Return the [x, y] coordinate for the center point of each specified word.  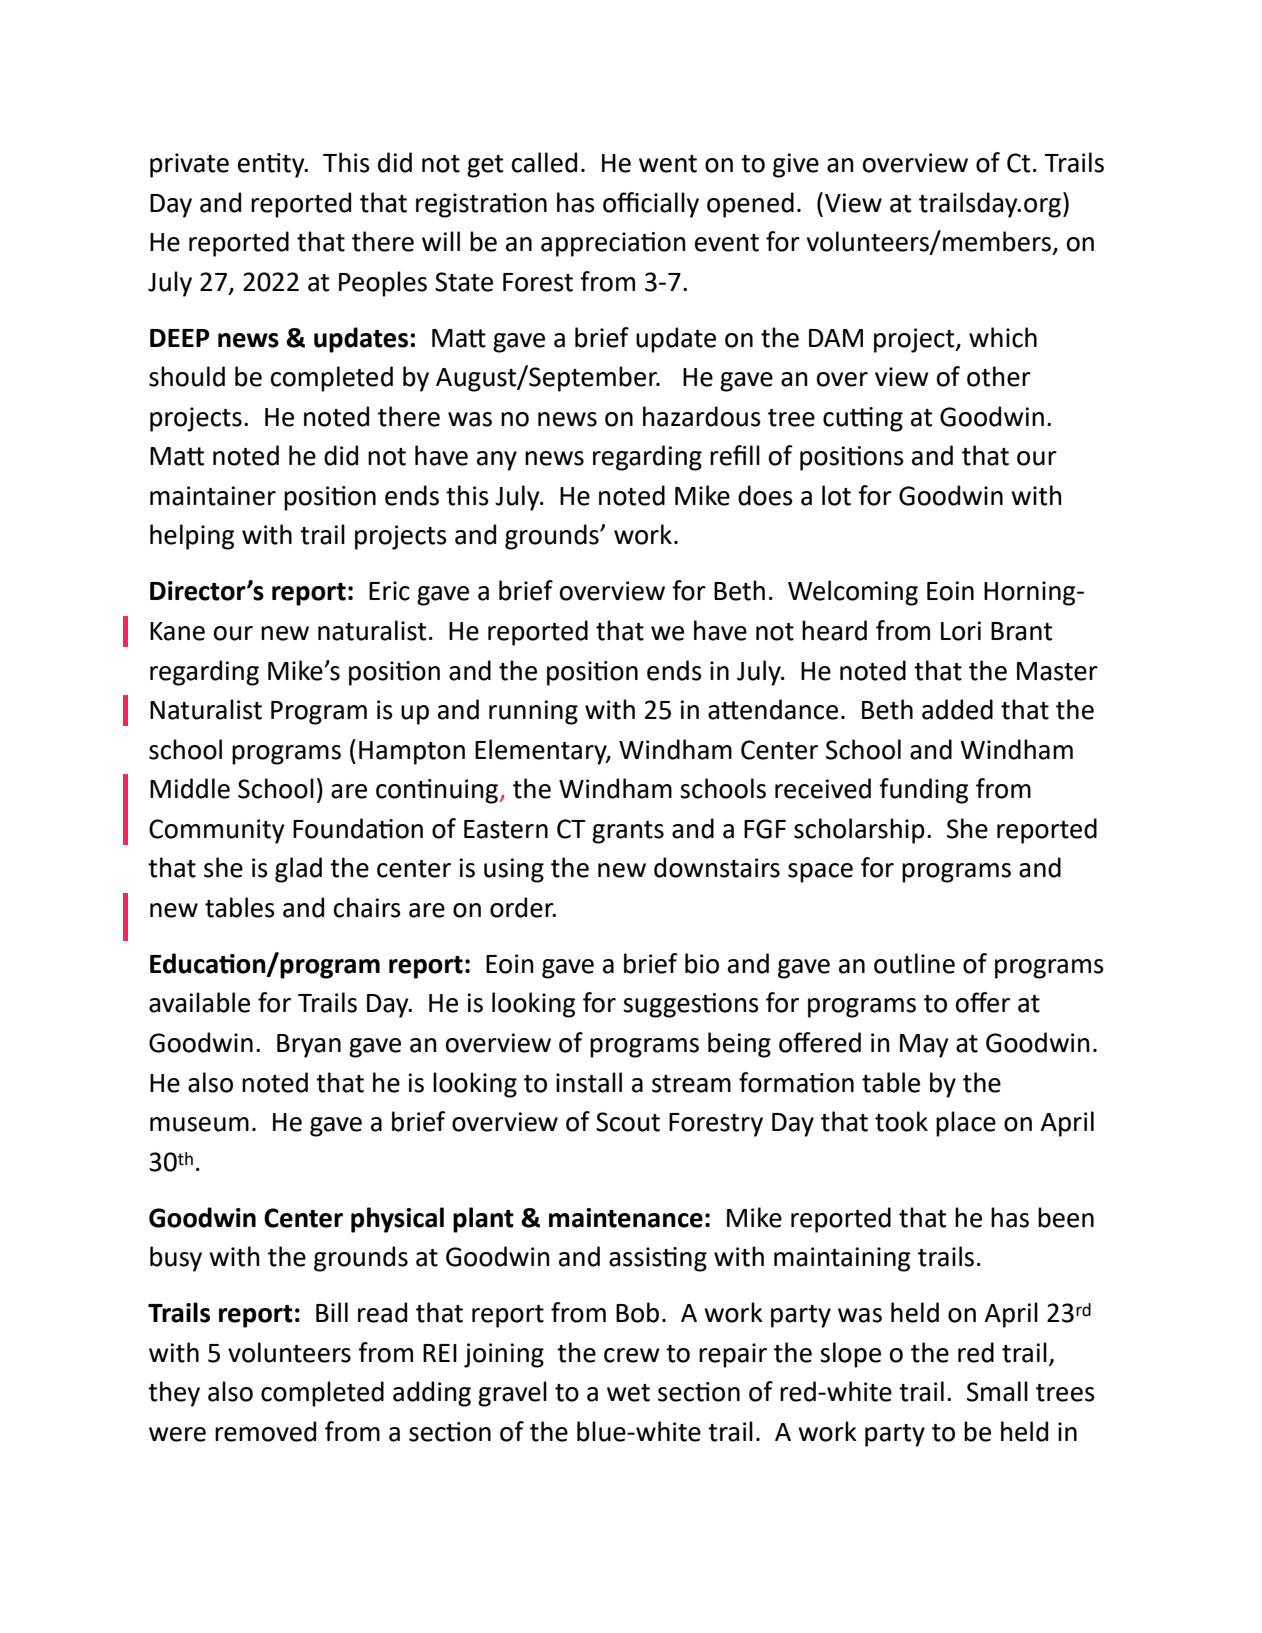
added [957, 709]
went [668, 164]
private [189, 165]
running [533, 712]
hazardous [702, 416]
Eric [389, 591]
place [966, 1124]
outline [914, 963]
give [796, 165]
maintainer [213, 496]
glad [298, 870]
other [999, 376]
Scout [628, 1122]
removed [265, 1431]
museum [199, 1124]
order [523, 907]
